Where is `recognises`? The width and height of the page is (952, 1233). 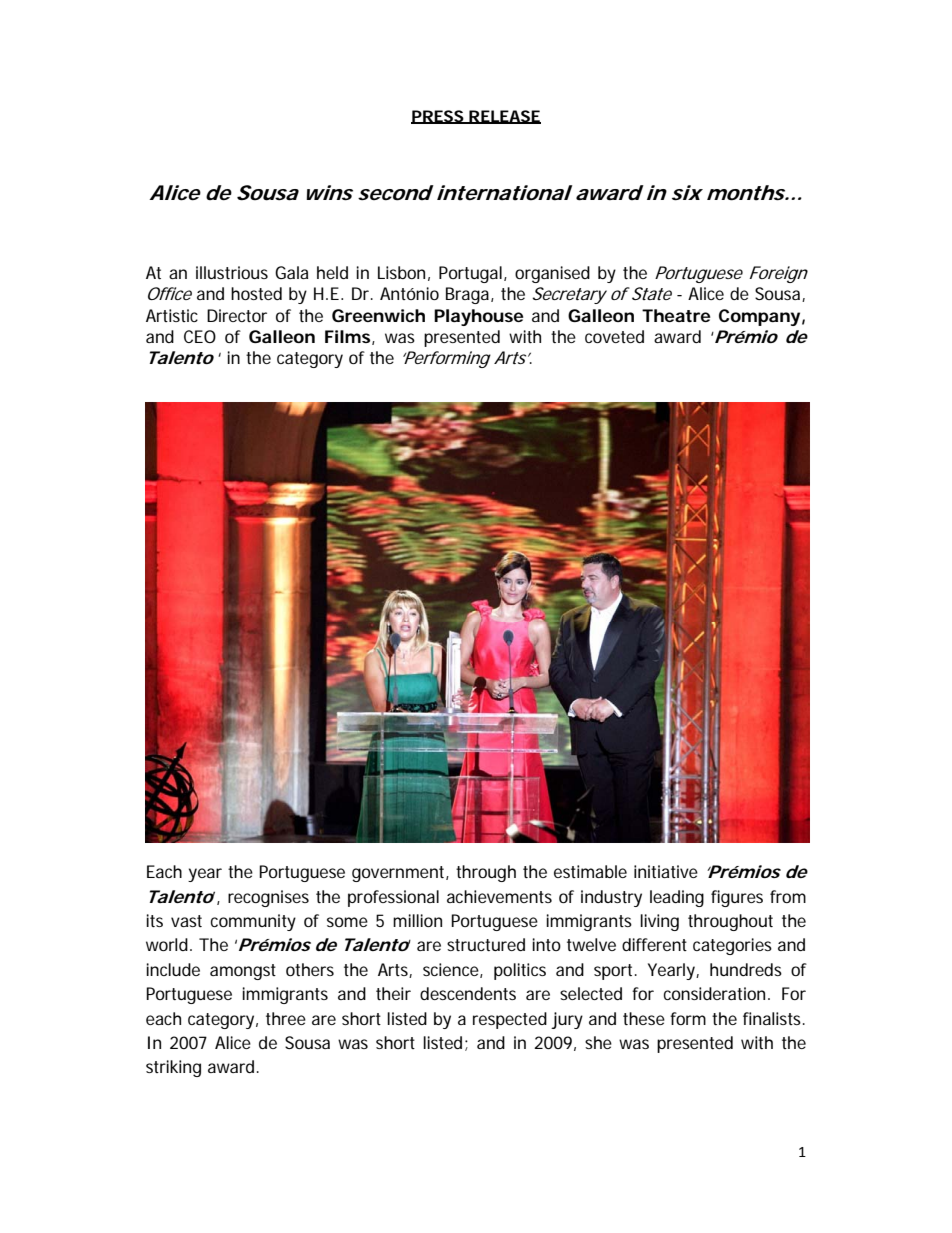
recognises is located at coordinates (268, 898).
